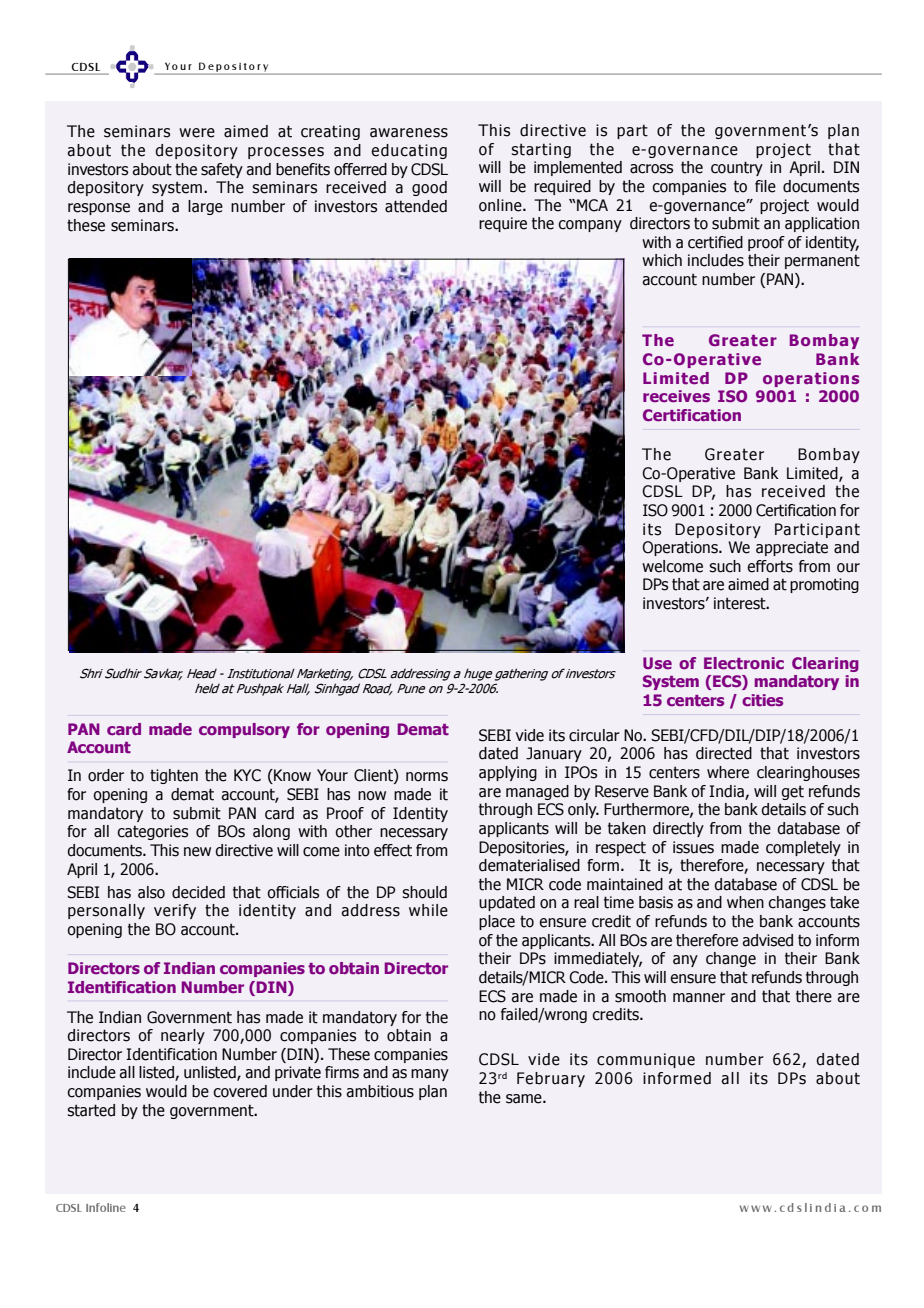 The image size is (924, 1308). What do you see at coordinates (222, 170) in the image?
I see `safety` at bounding box center [222, 170].
